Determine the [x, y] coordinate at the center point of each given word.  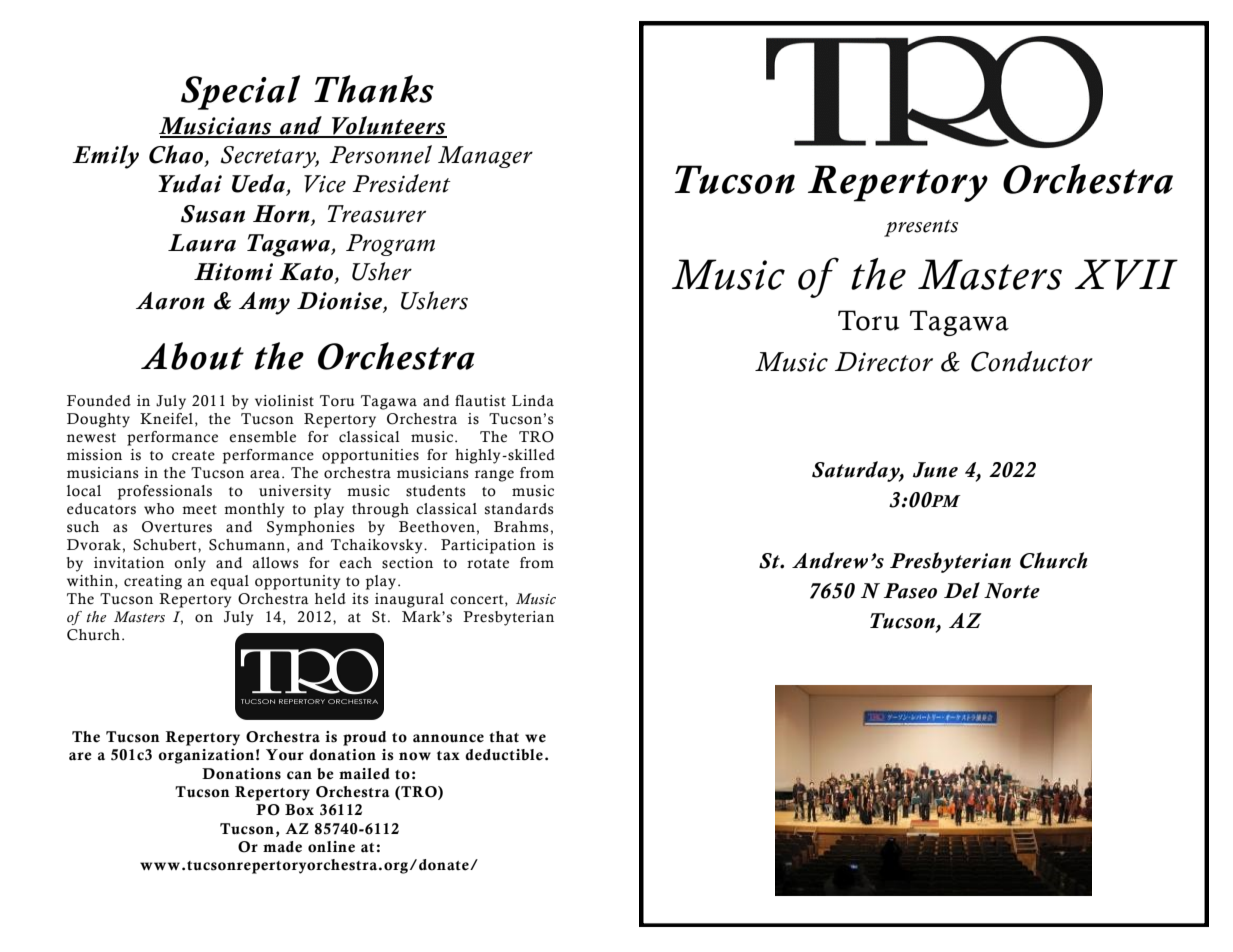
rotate [488, 564]
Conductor [1032, 361]
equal [229, 582]
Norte [1012, 591]
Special [240, 92]
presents [921, 228]
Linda [533, 401]
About [192, 356]
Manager [485, 157]
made [282, 847]
